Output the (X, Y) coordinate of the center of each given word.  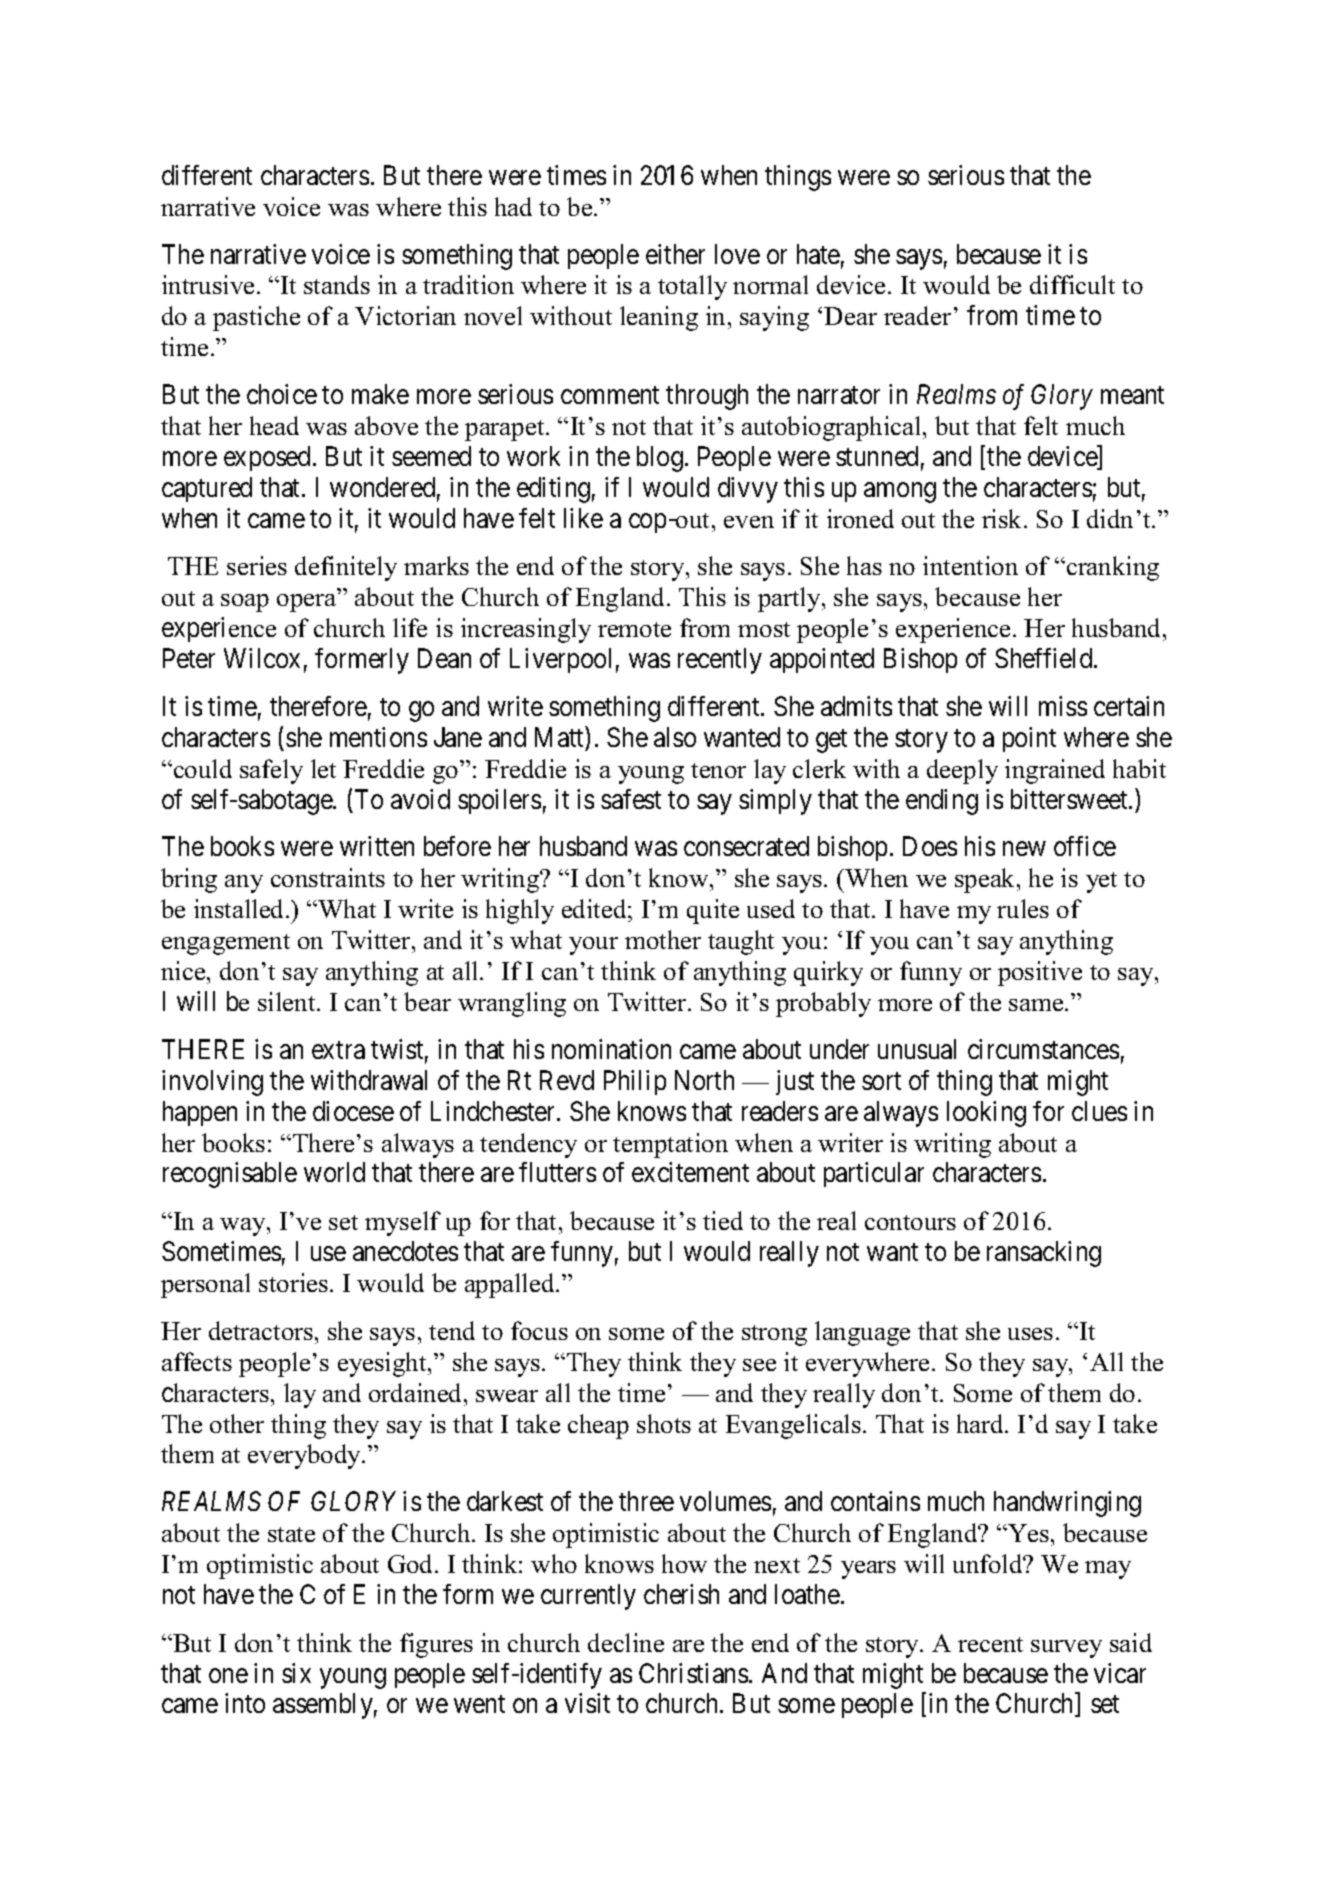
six (296, 1673)
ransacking (1044, 1254)
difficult (1072, 284)
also (675, 737)
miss (1063, 706)
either (675, 254)
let (323, 768)
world (334, 1172)
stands (337, 284)
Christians (693, 1673)
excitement (690, 1172)
